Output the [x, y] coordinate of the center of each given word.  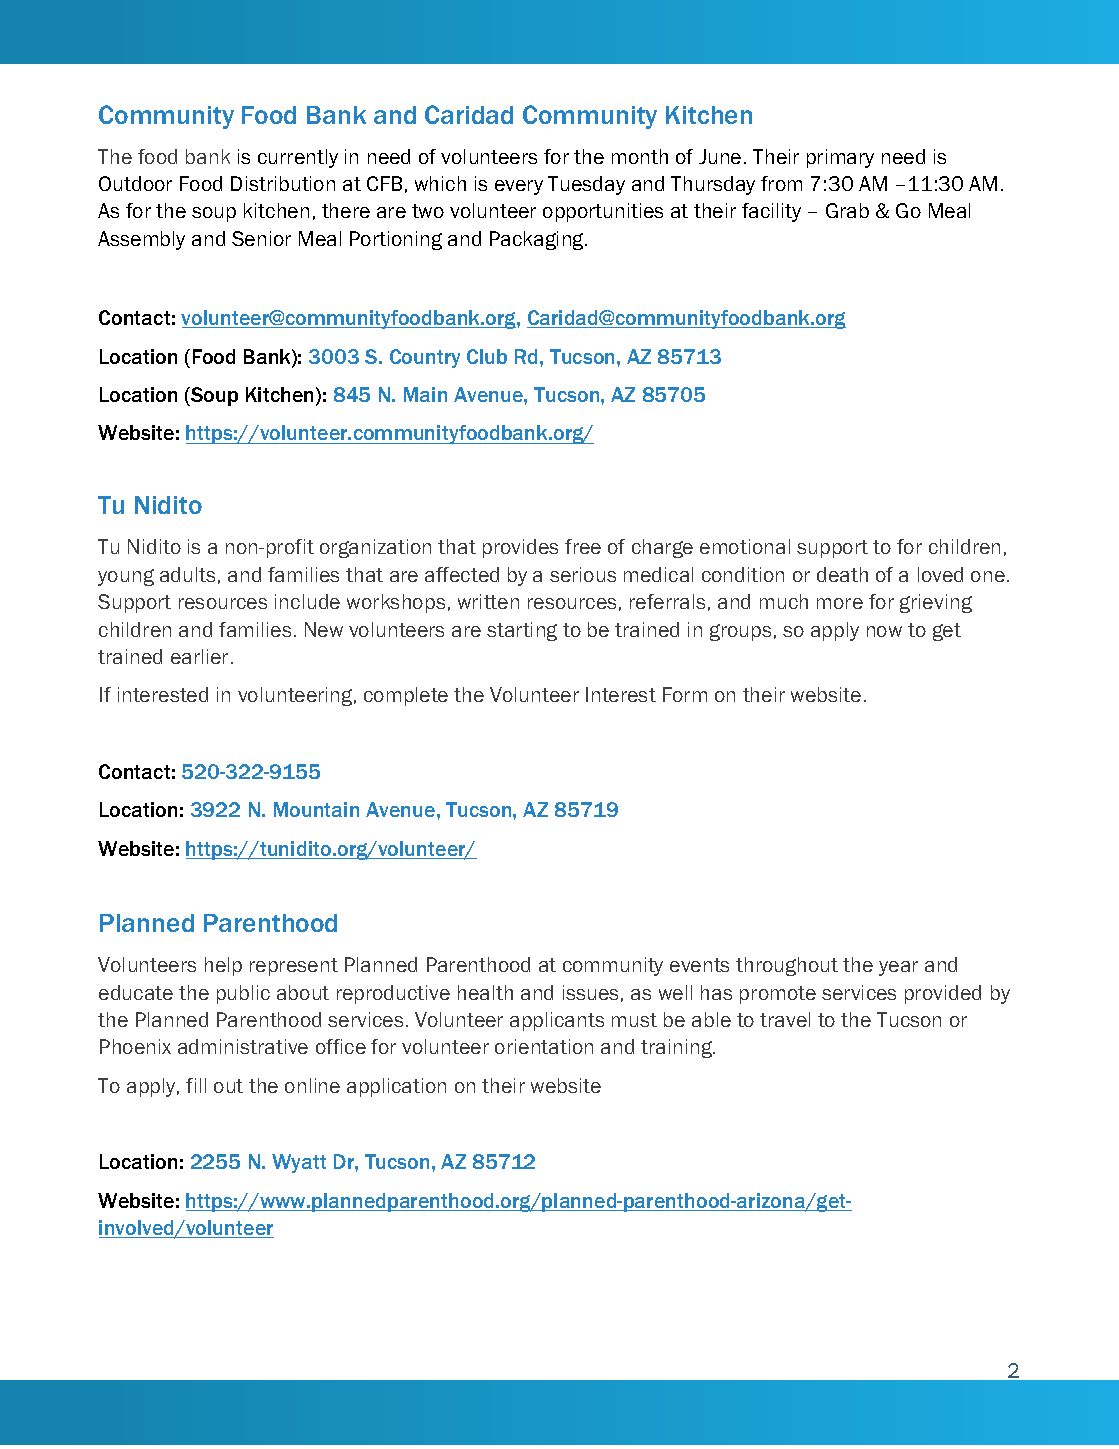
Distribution [283, 183]
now [884, 631]
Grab [847, 210]
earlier [199, 656]
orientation [544, 1046]
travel [785, 1019]
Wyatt [299, 1163]
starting [522, 631]
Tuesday [586, 185]
